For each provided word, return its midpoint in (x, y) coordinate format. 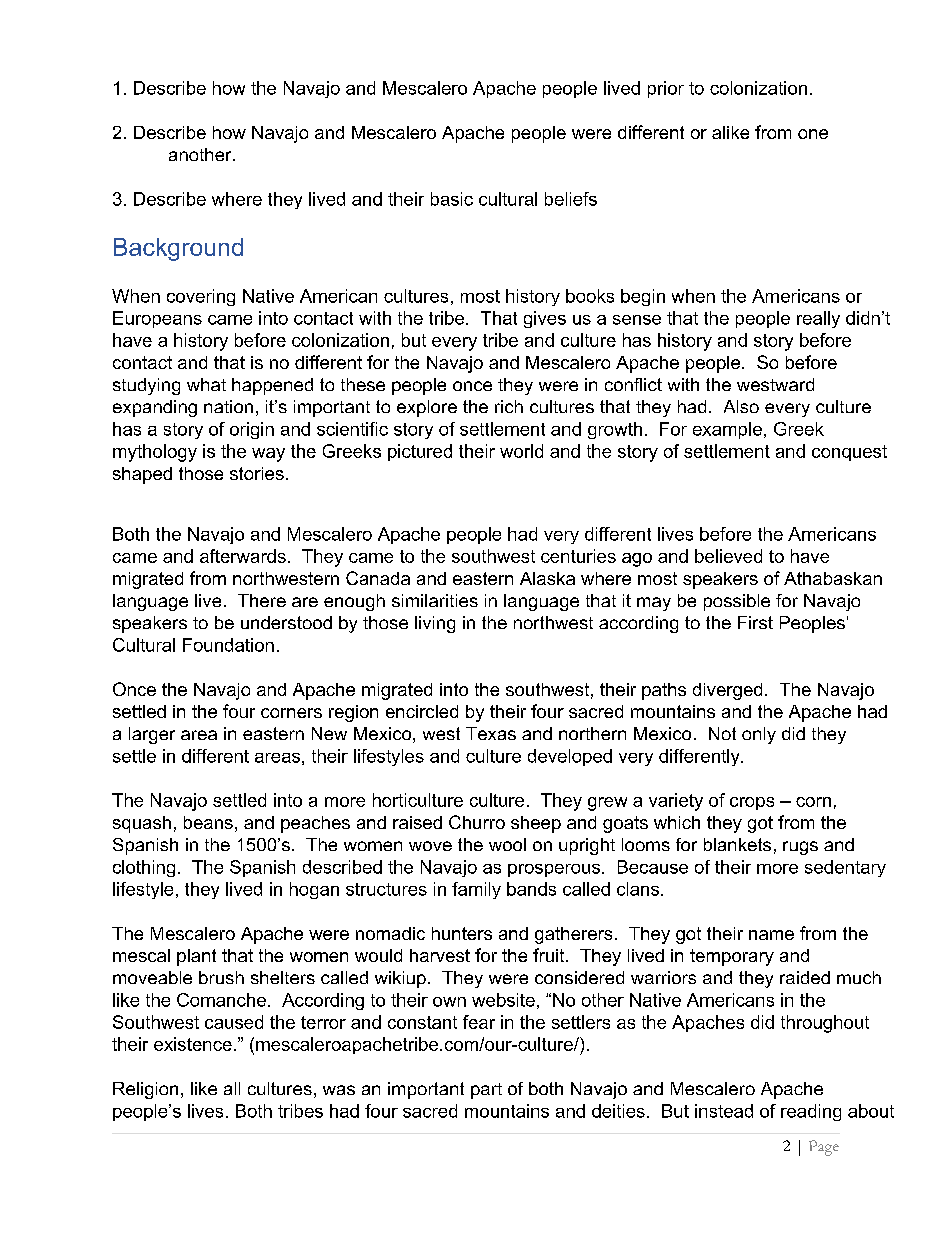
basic (452, 199)
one (813, 134)
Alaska (547, 578)
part (486, 1091)
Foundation (228, 645)
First (755, 622)
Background (178, 249)
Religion (145, 1090)
